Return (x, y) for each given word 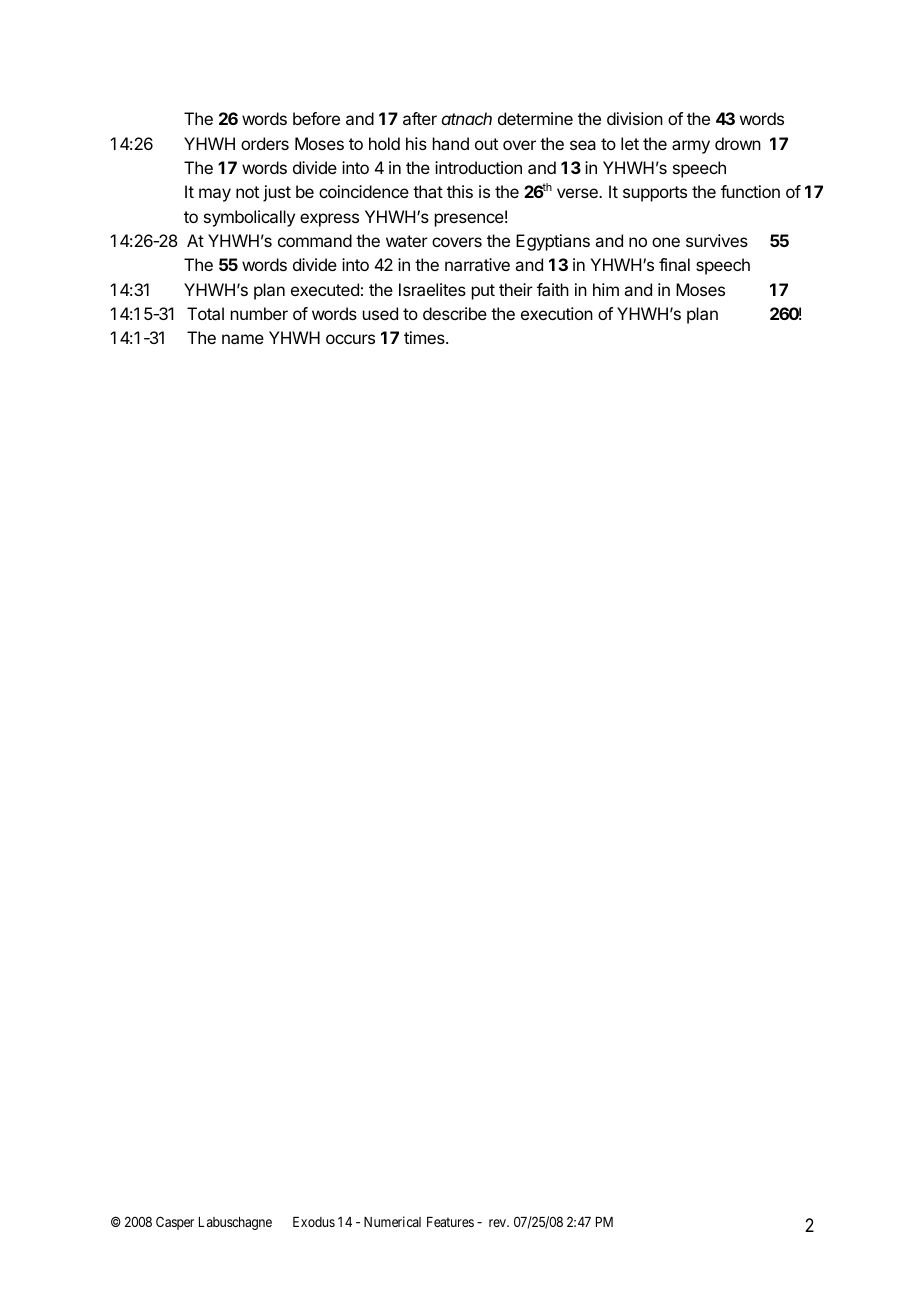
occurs (350, 339)
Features (450, 1222)
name (243, 339)
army (691, 147)
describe (455, 313)
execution (557, 313)
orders (265, 143)
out (486, 144)
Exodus (314, 1222)
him (606, 289)
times (425, 337)
